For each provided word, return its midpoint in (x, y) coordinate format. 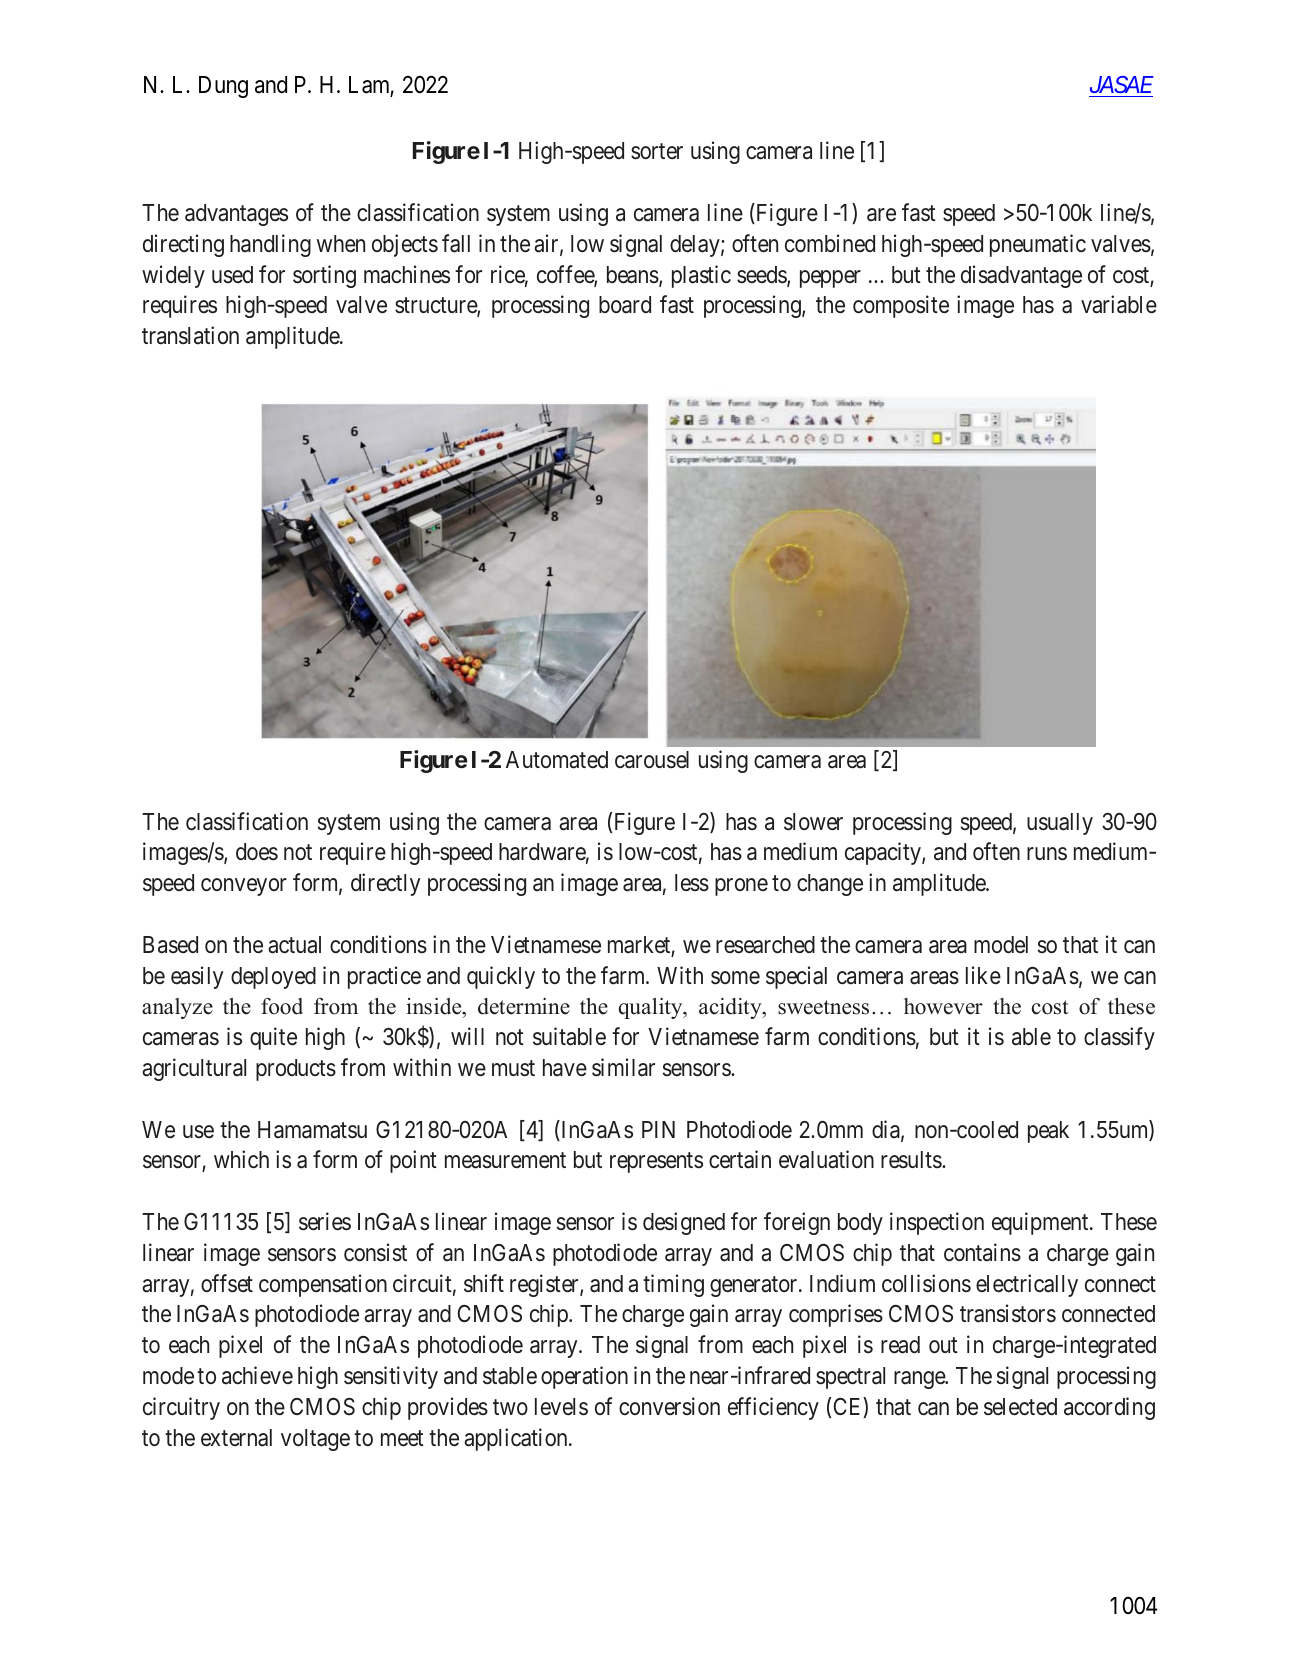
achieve (257, 1375)
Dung (223, 87)
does (257, 852)
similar (623, 1067)
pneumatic (1038, 245)
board (625, 305)
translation (190, 335)
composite (901, 306)
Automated (557, 760)
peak (1048, 1132)
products (296, 1070)
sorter (657, 152)
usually (1060, 824)
